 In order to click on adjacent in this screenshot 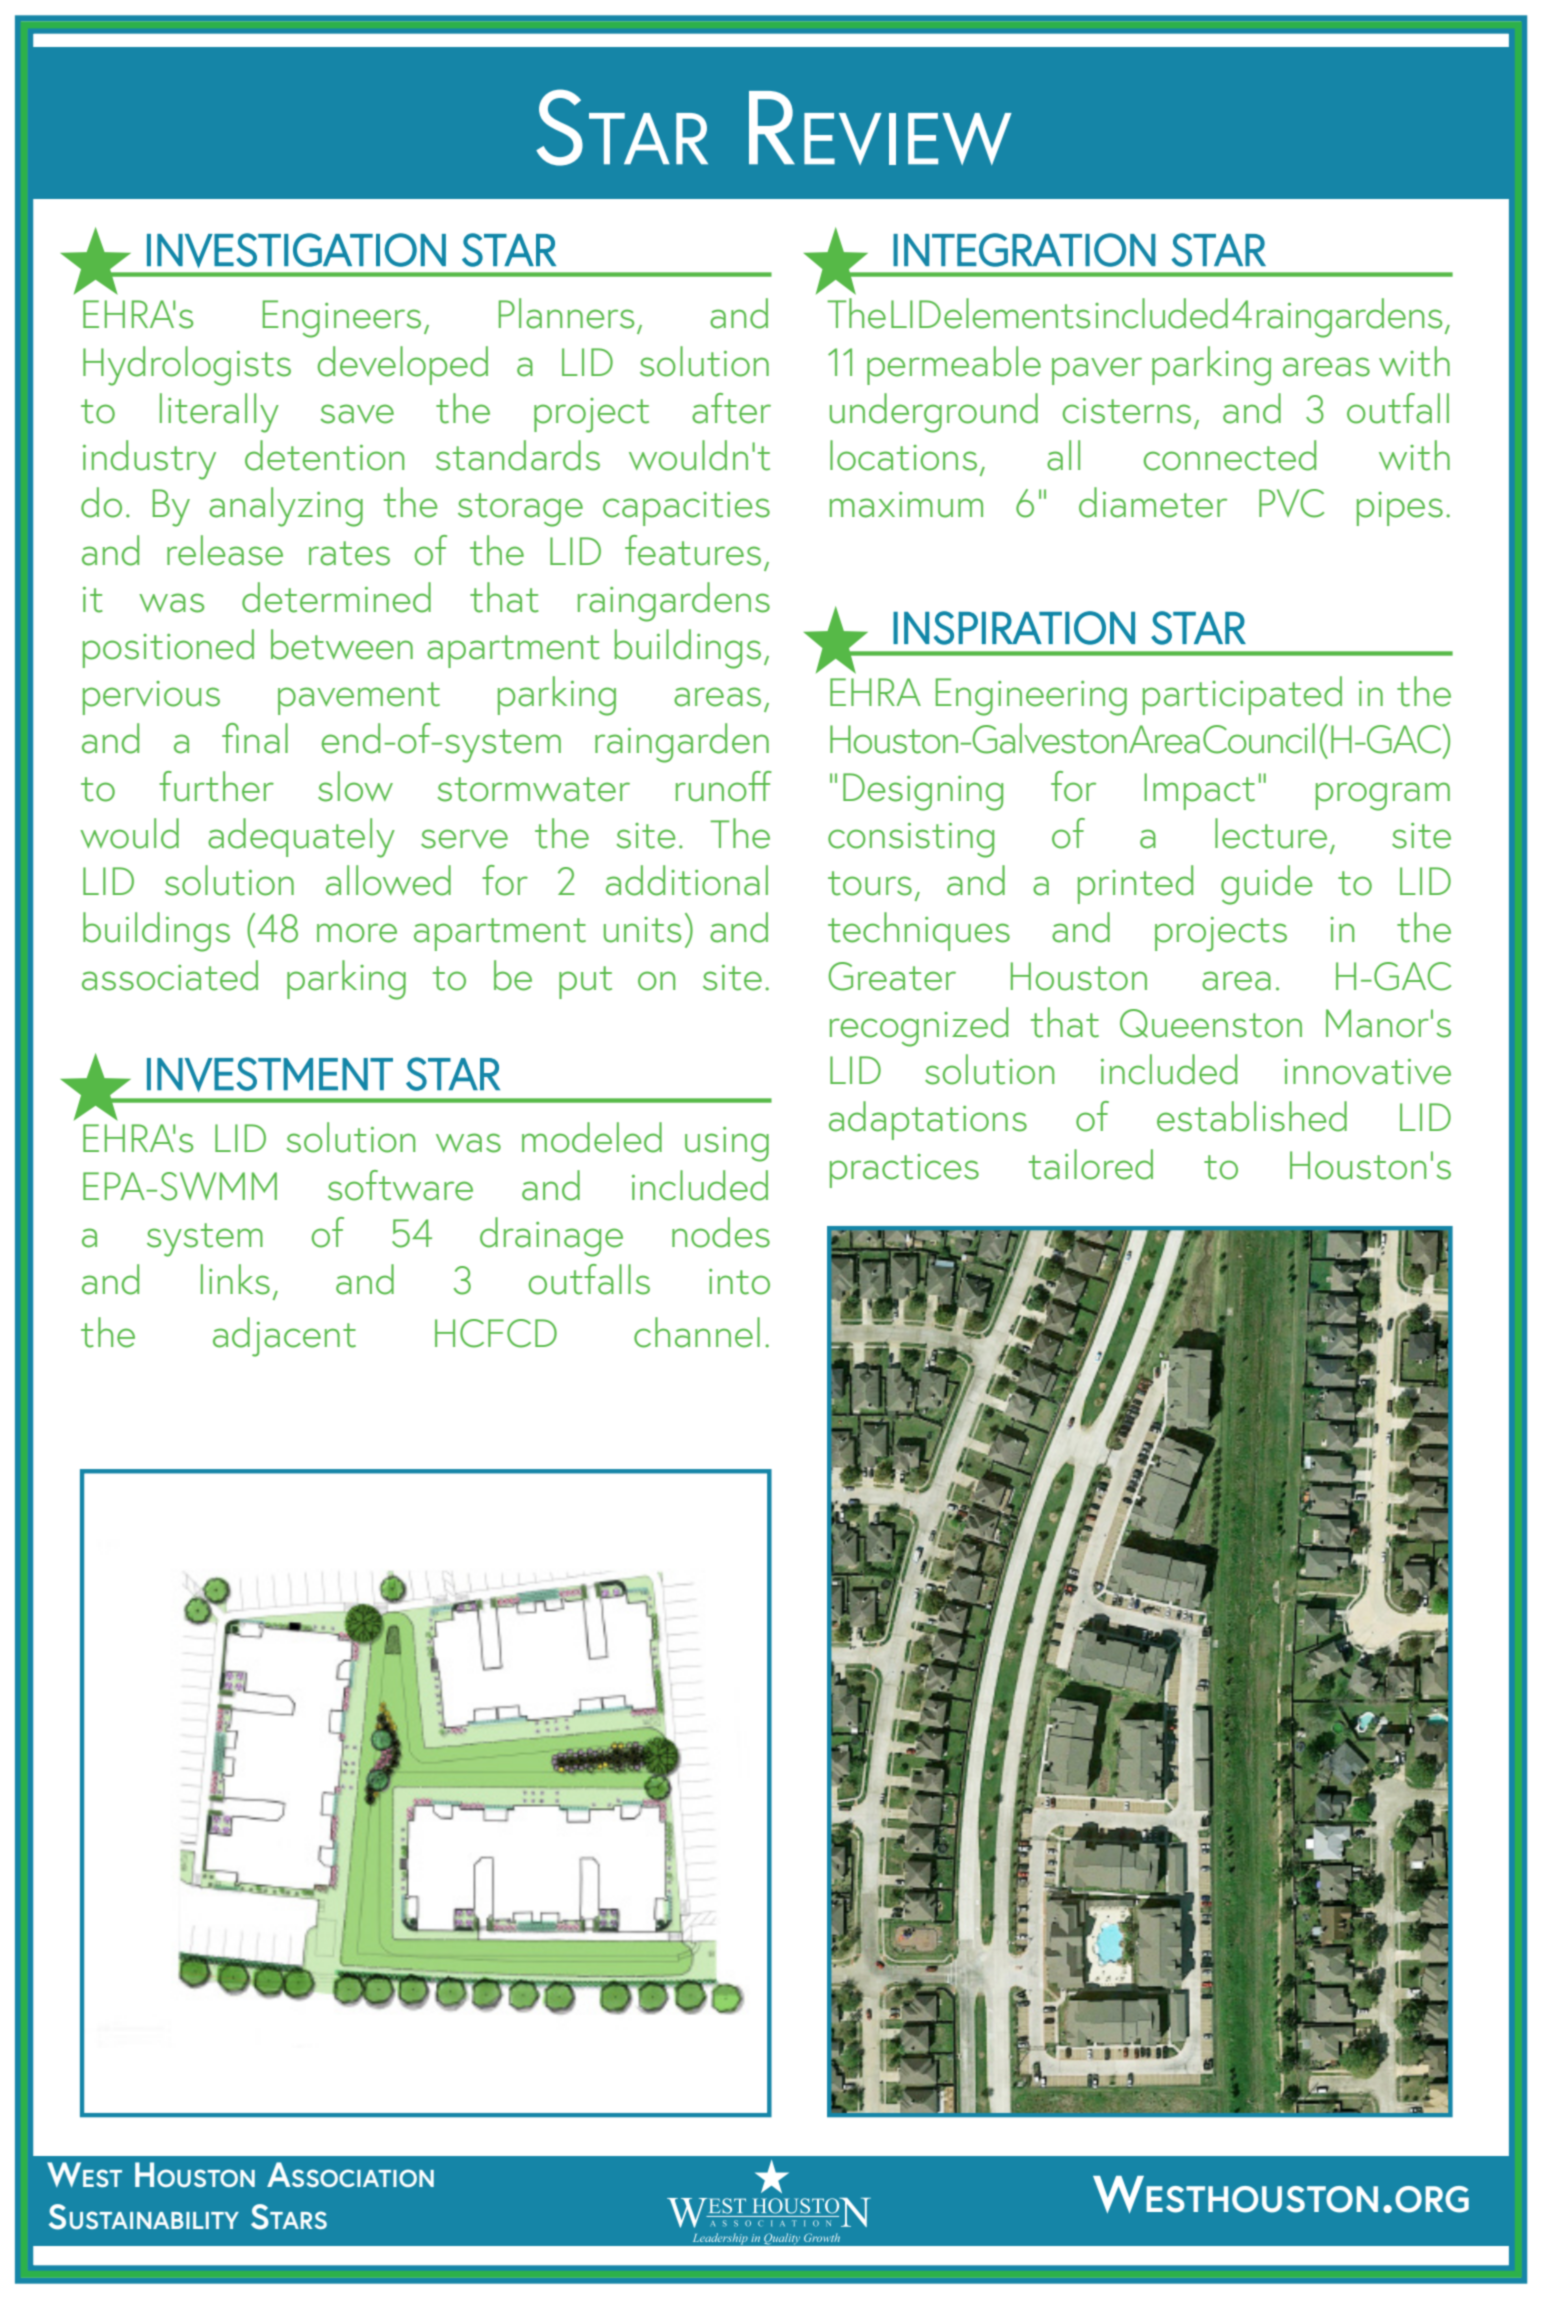, I will do `click(284, 1337)`.
